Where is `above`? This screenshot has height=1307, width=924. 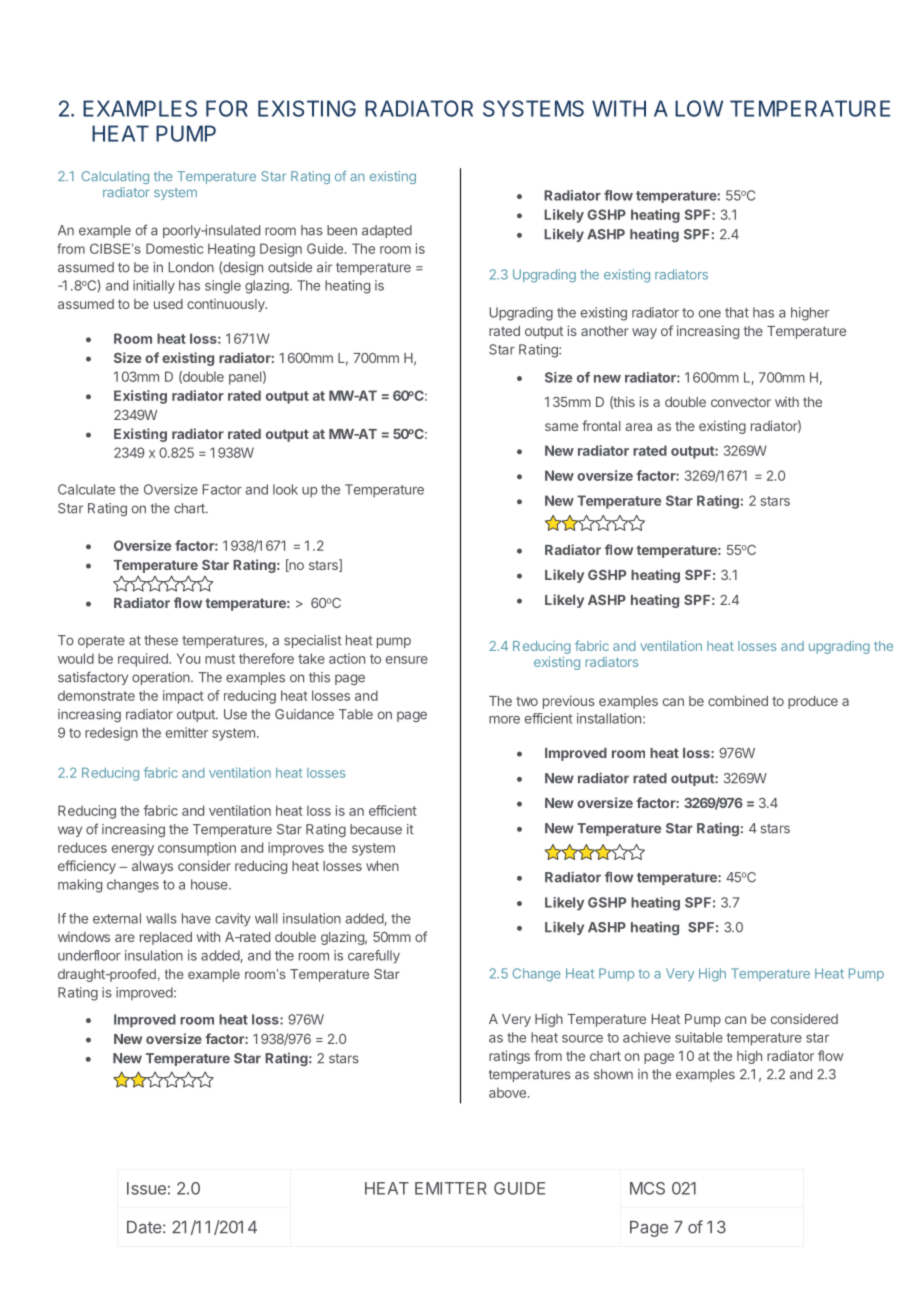
above is located at coordinates (507, 1093).
